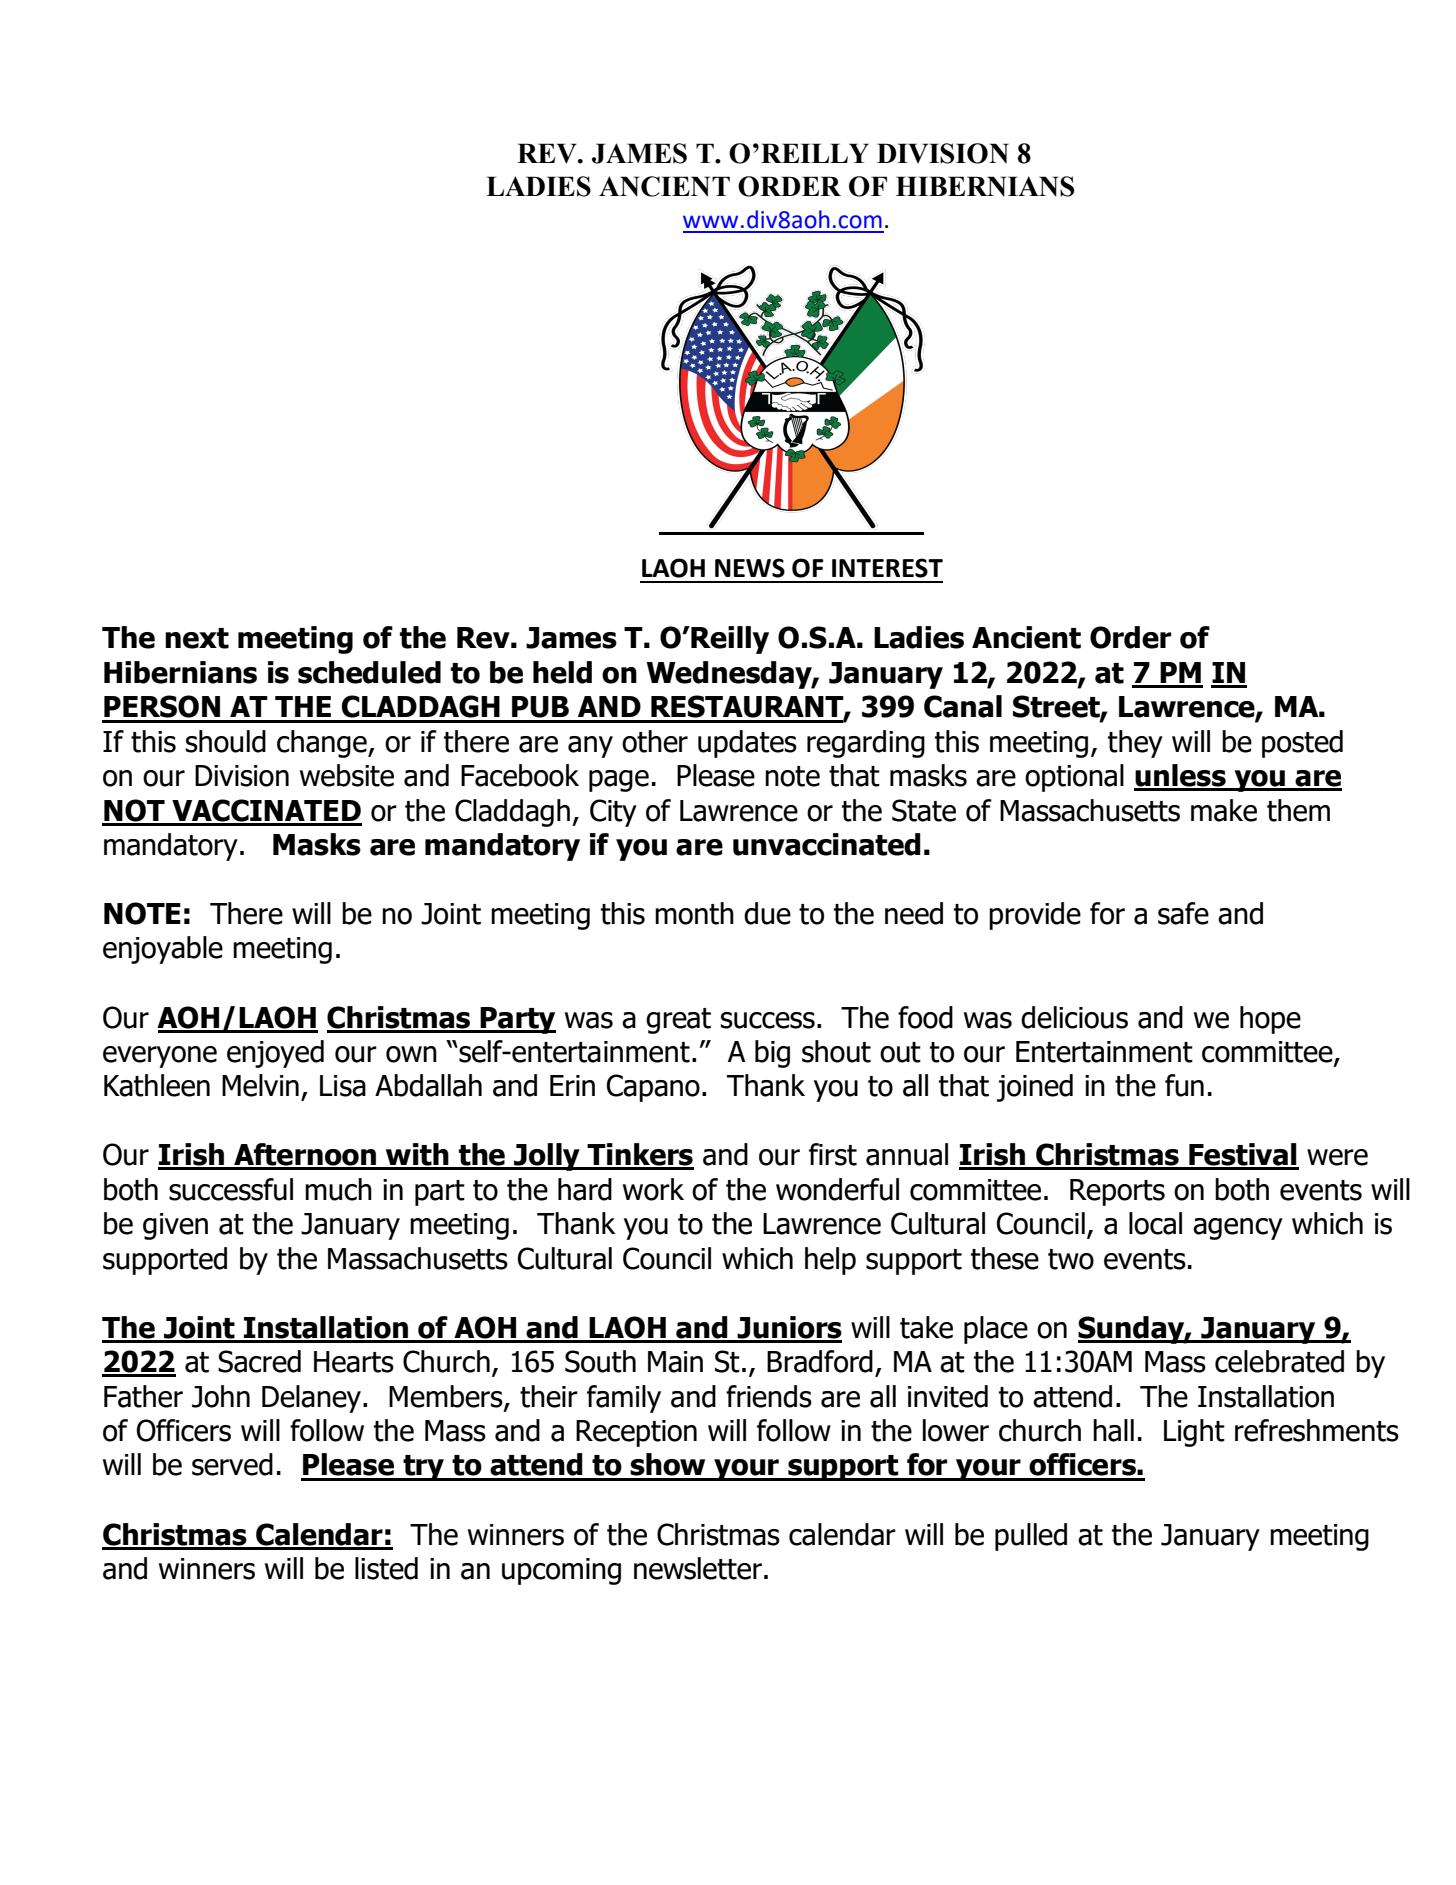 The image size is (1456, 1885). I want to click on INTEREST, so click(887, 568).
